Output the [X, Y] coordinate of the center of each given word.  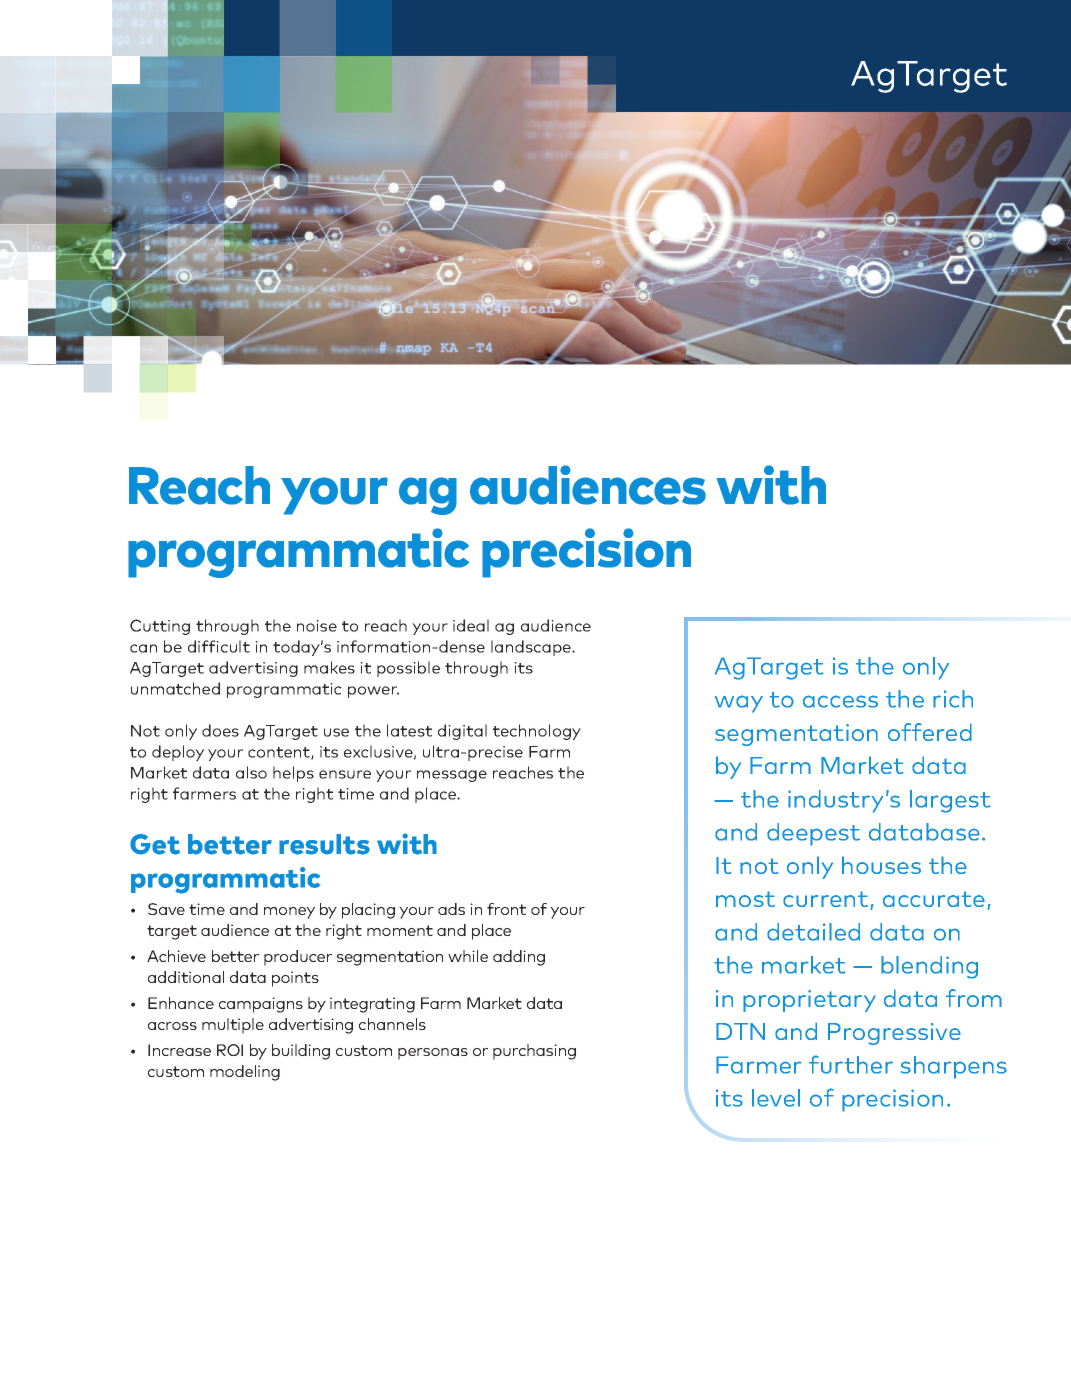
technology [537, 732]
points [295, 979]
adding [519, 958]
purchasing [534, 1052]
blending [929, 967]
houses [881, 865]
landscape [532, 648]
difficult [219, 646]
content [280, 753]
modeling [245, 1073]
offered [930, 732]
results [324, 844]
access [840, 701]
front [506, 909]
